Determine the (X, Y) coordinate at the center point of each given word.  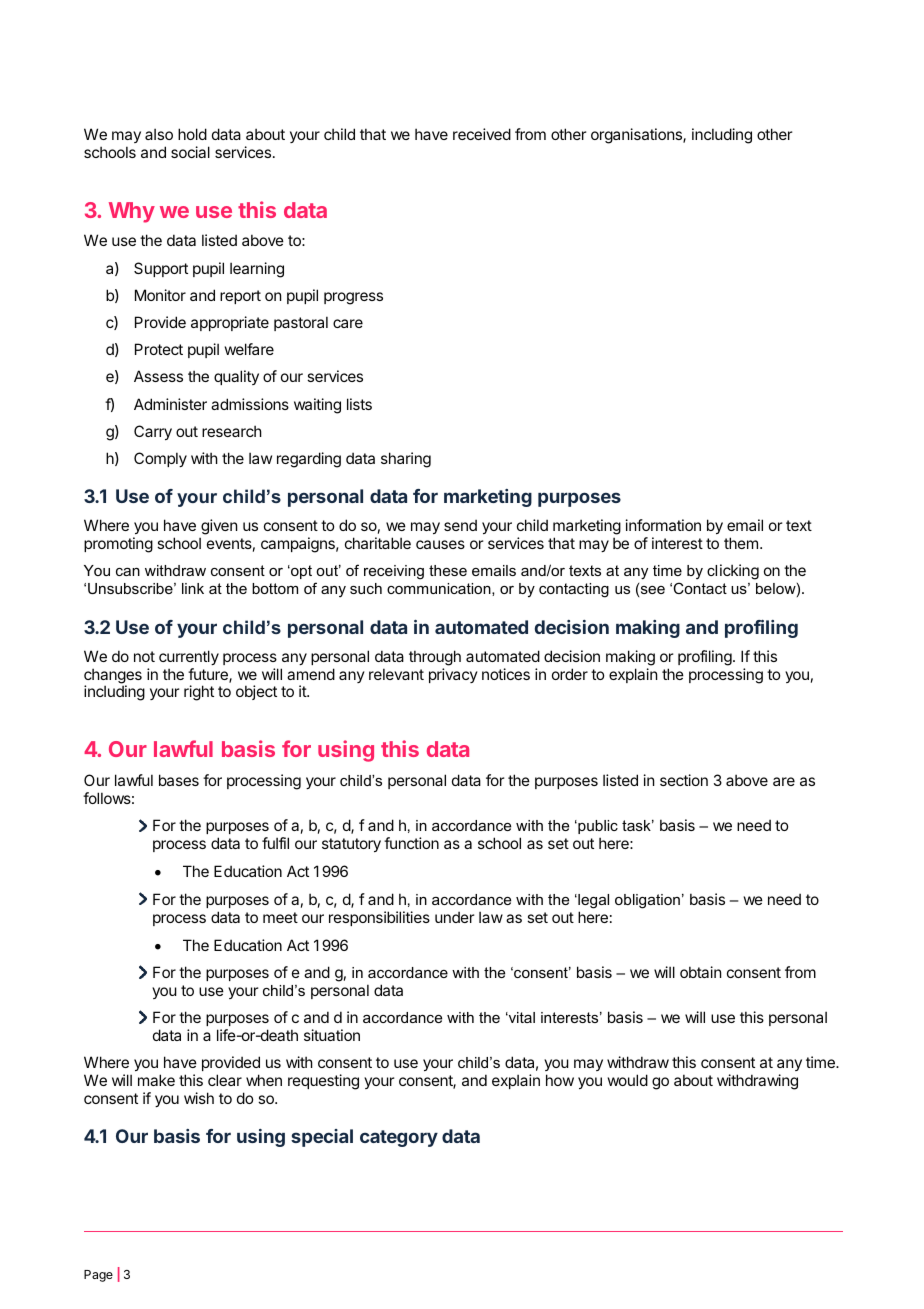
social (190, 152)
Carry (153, 432)
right (199, 693)
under (454, 917)
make (156, 1080)
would (628, 1080)
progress (353, 298)
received (482, 134)
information (663, 525)
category (399, 1138)
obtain (700, 972)
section (684, 780)
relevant (396, 674)
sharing (406, 460)
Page (98, 1276)
